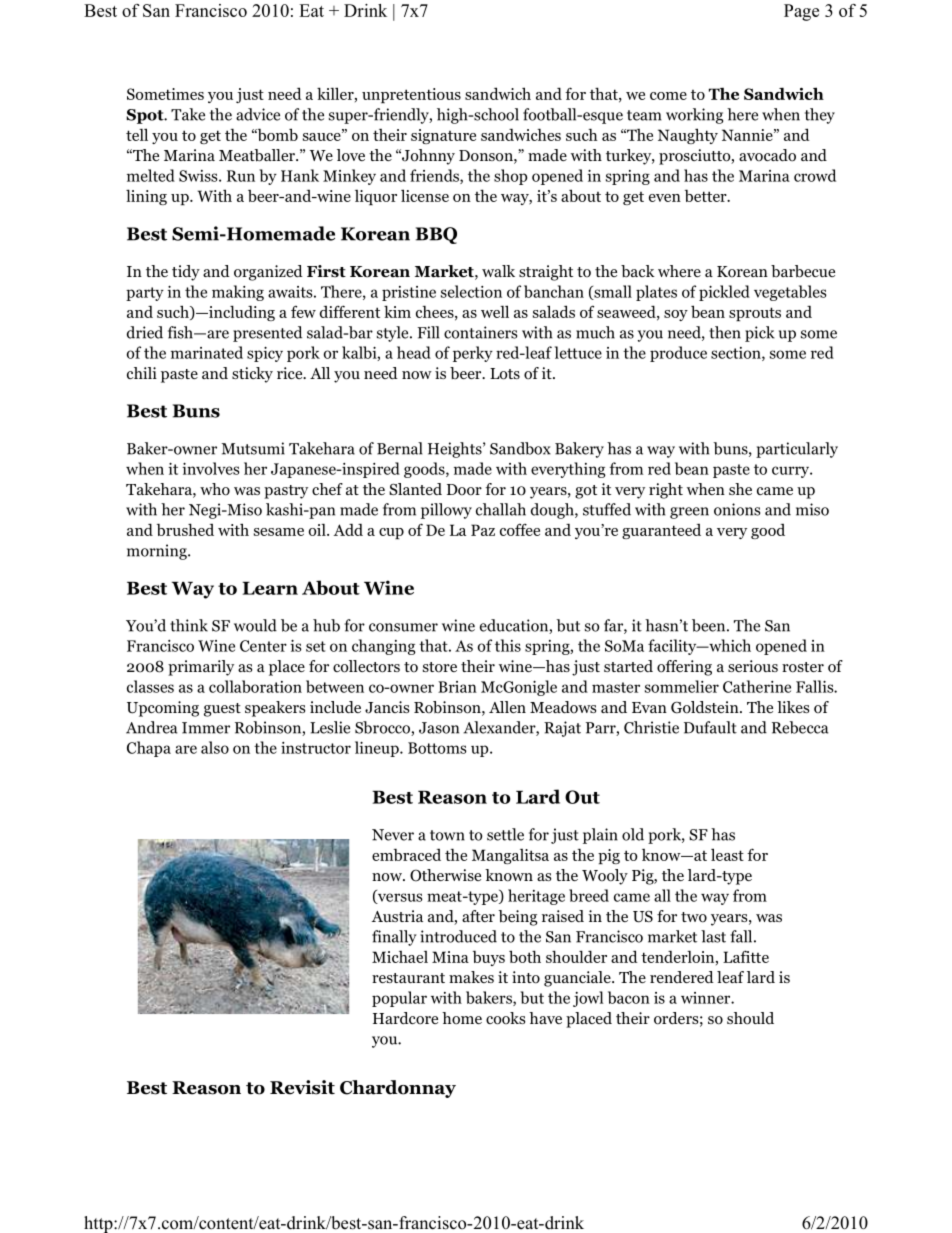 This page has width=952, height=1233. I want to click on brushed, so click(185, 529).
